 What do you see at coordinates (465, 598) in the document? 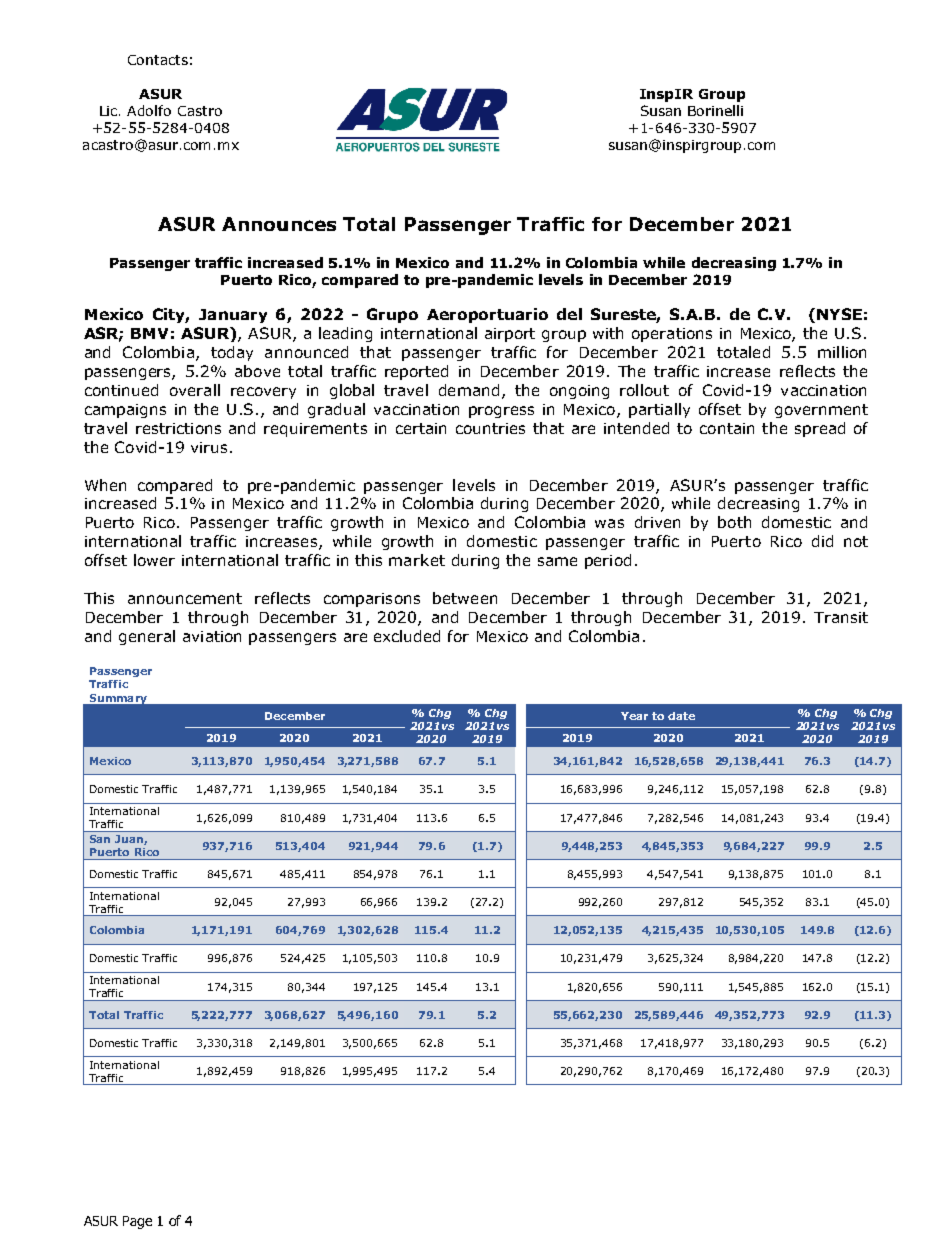
I see `between` at bounding box center [465, 598].
